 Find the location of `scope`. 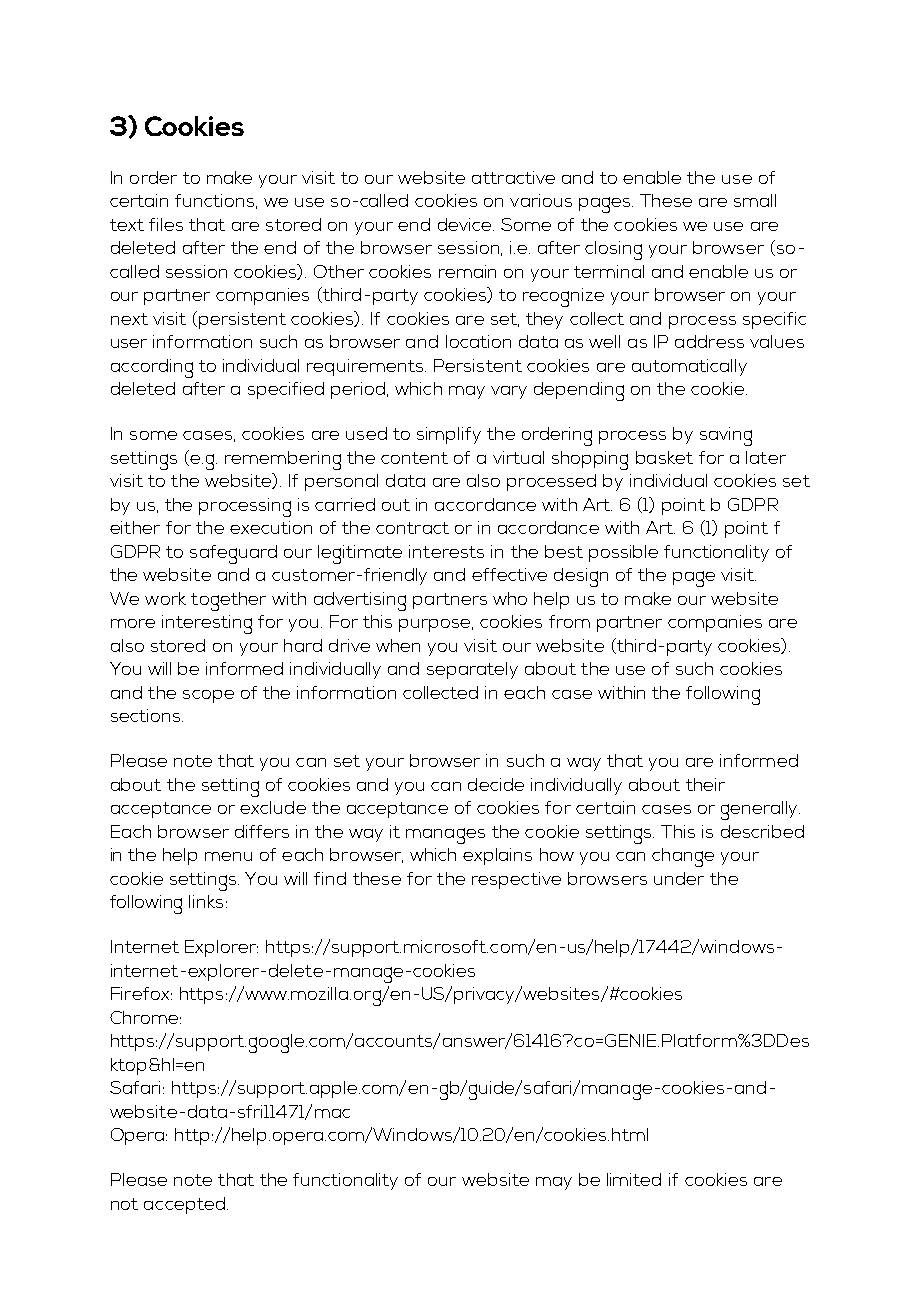

scope is located at coordinates (208, 696).
